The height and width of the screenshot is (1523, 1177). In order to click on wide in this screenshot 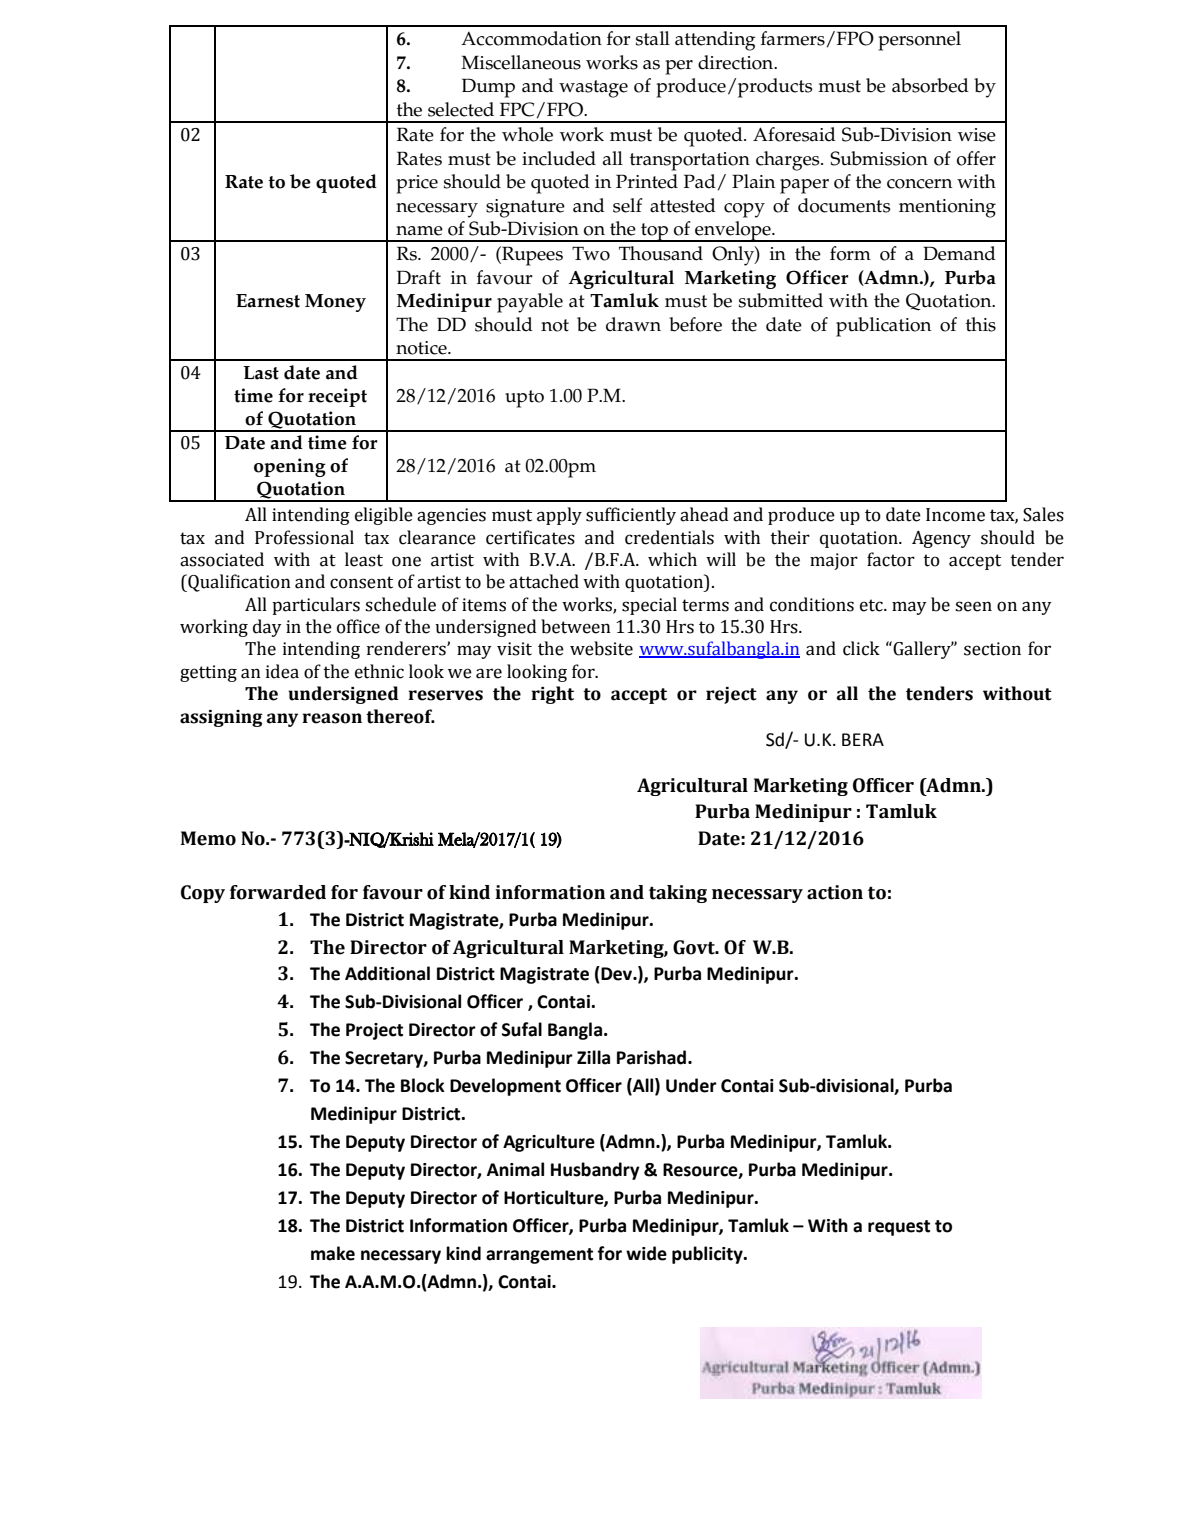, I will do `click(646, 1253)`.
